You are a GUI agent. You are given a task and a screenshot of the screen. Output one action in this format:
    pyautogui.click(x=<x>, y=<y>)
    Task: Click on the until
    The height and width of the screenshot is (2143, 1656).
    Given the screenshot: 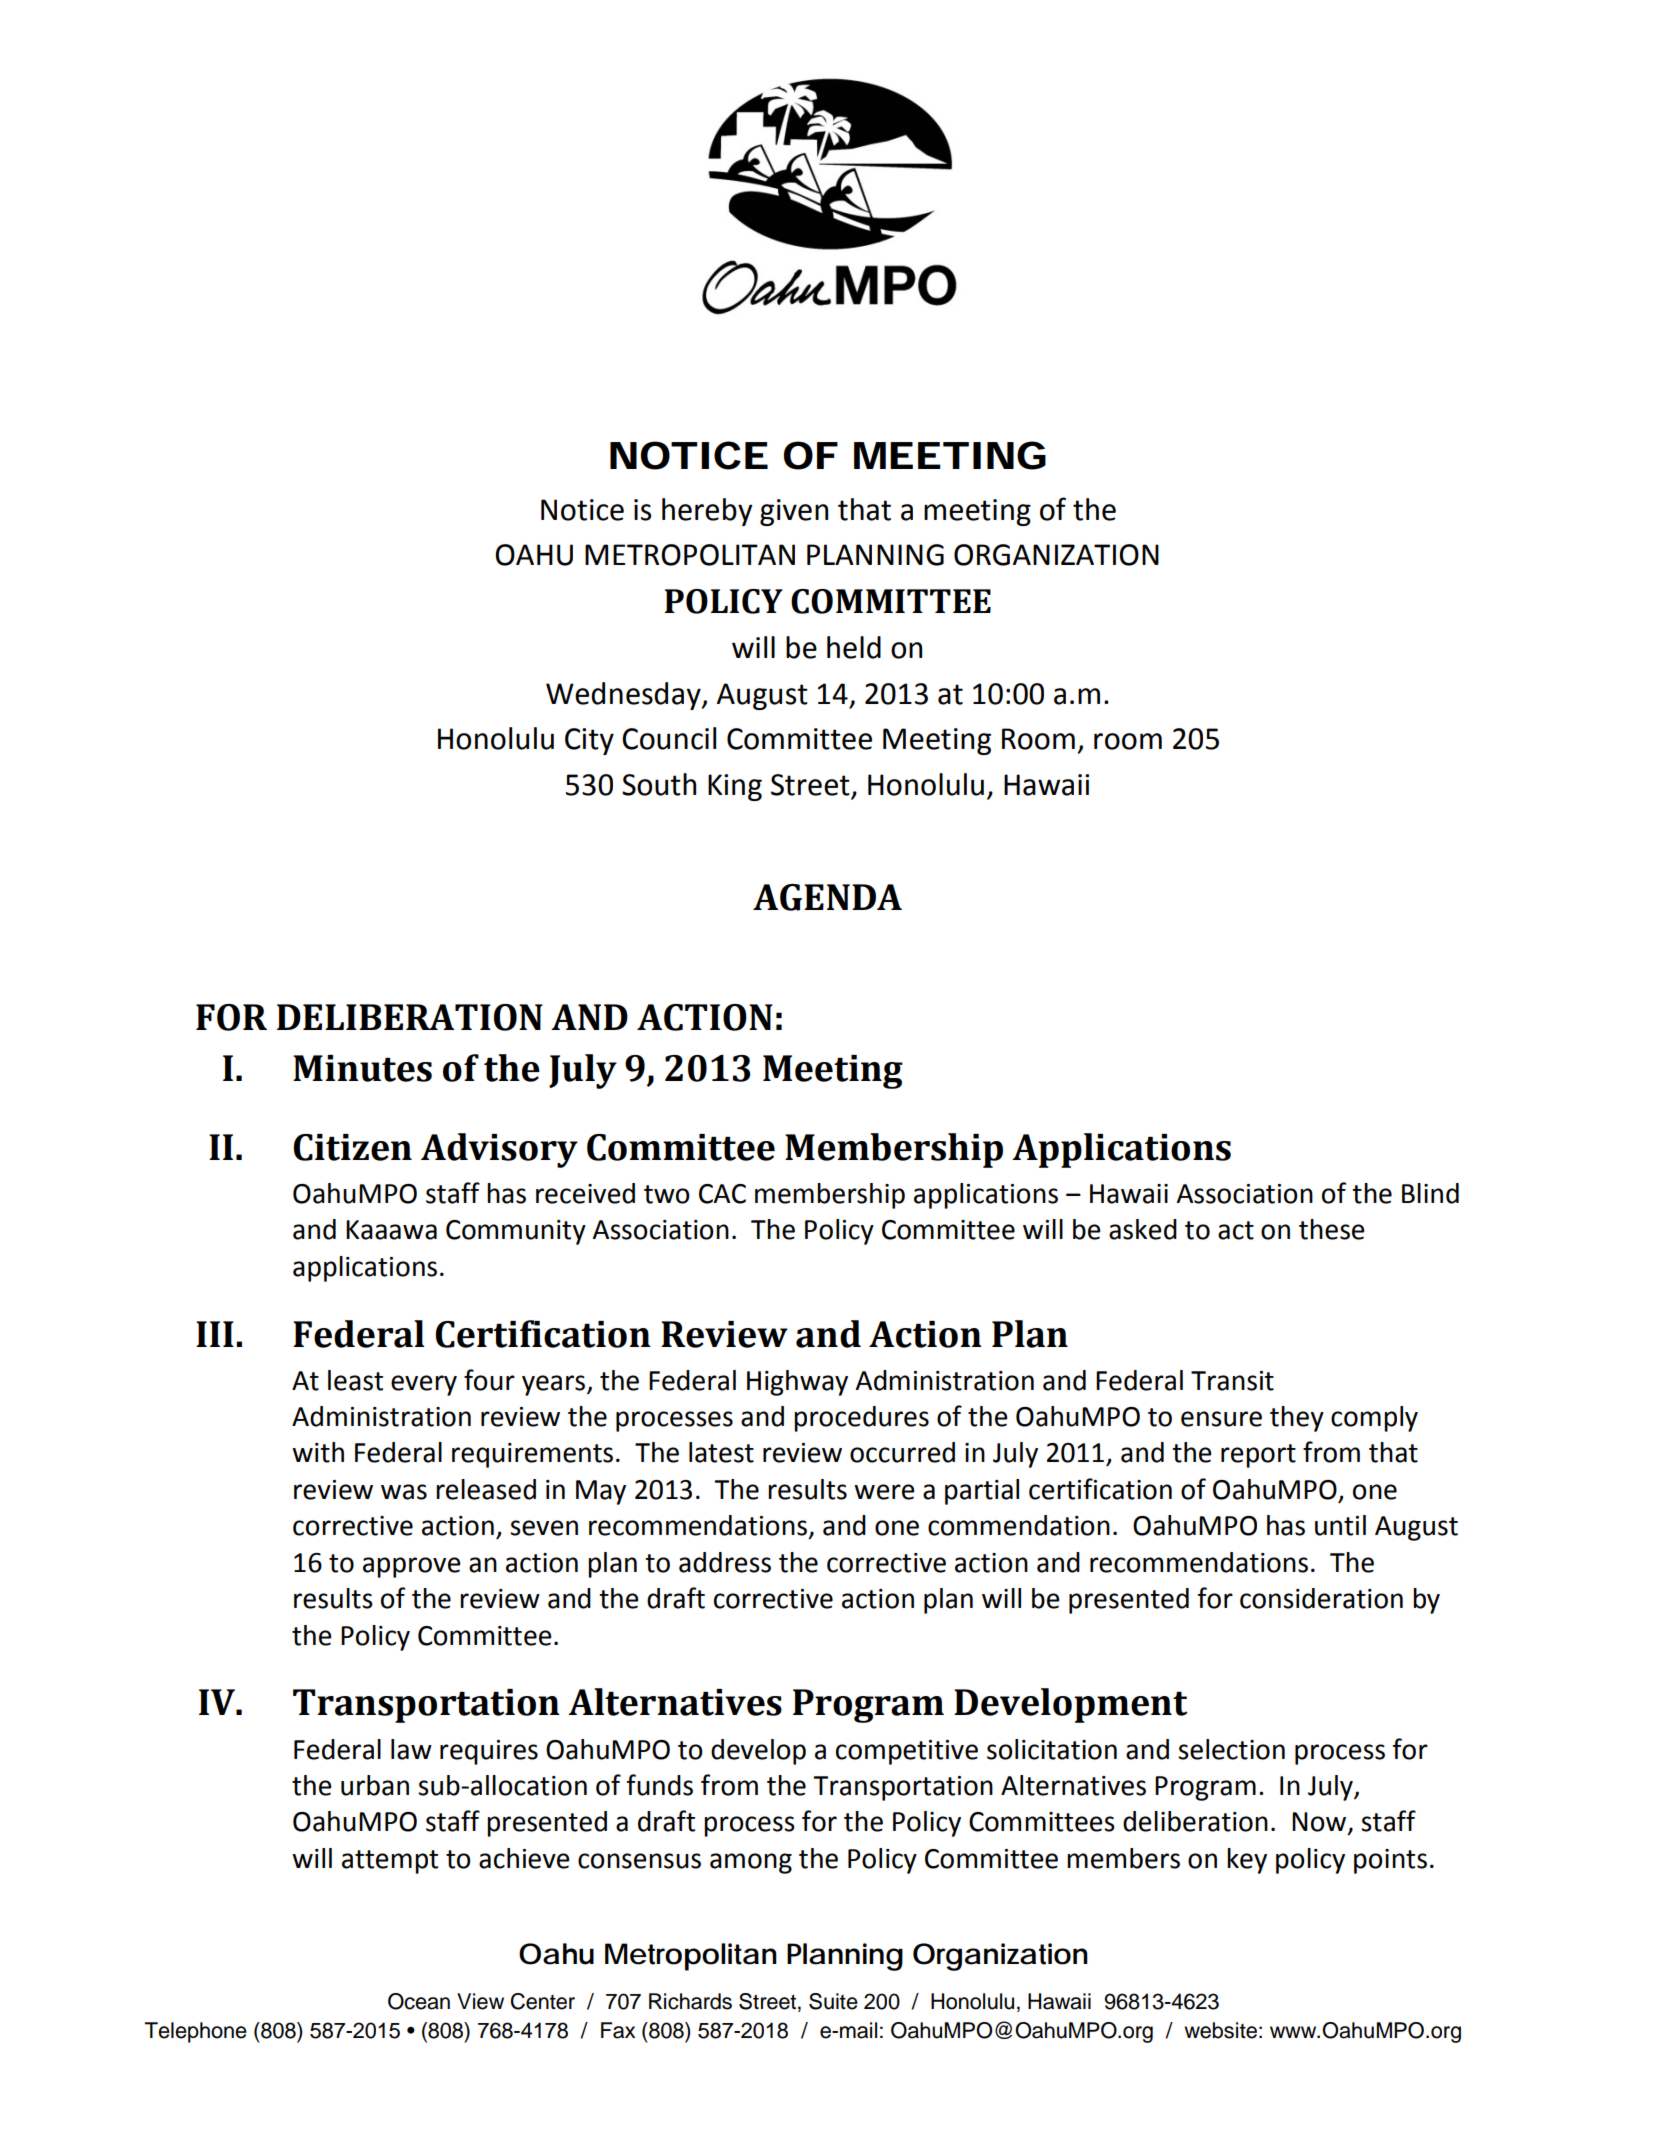 What is the action you would take?
    pyautogui.click(x=1340, y=1525)
